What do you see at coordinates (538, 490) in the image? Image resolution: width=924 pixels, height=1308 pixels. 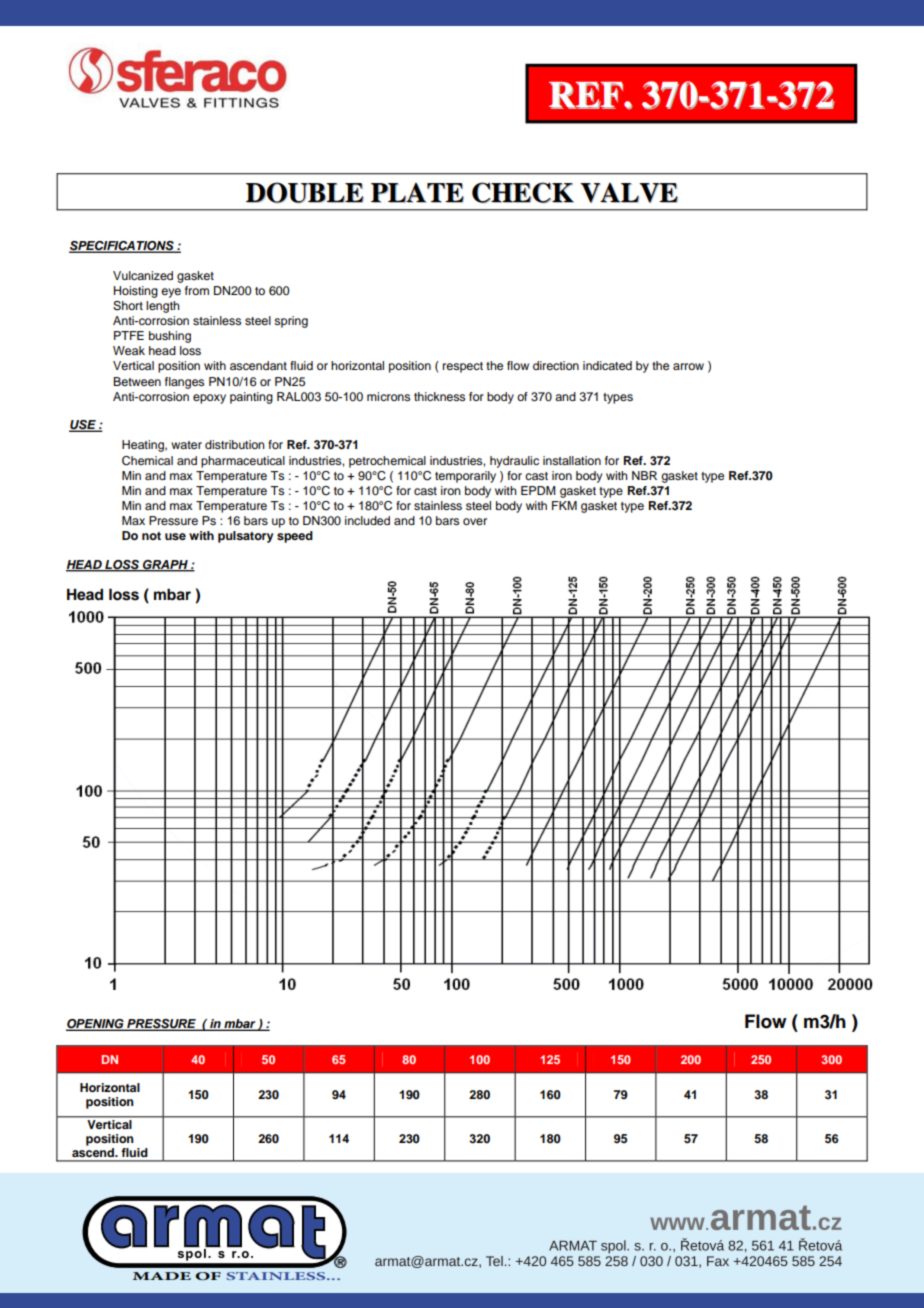 I see `EPDM` at bounding box center [538, 490].
